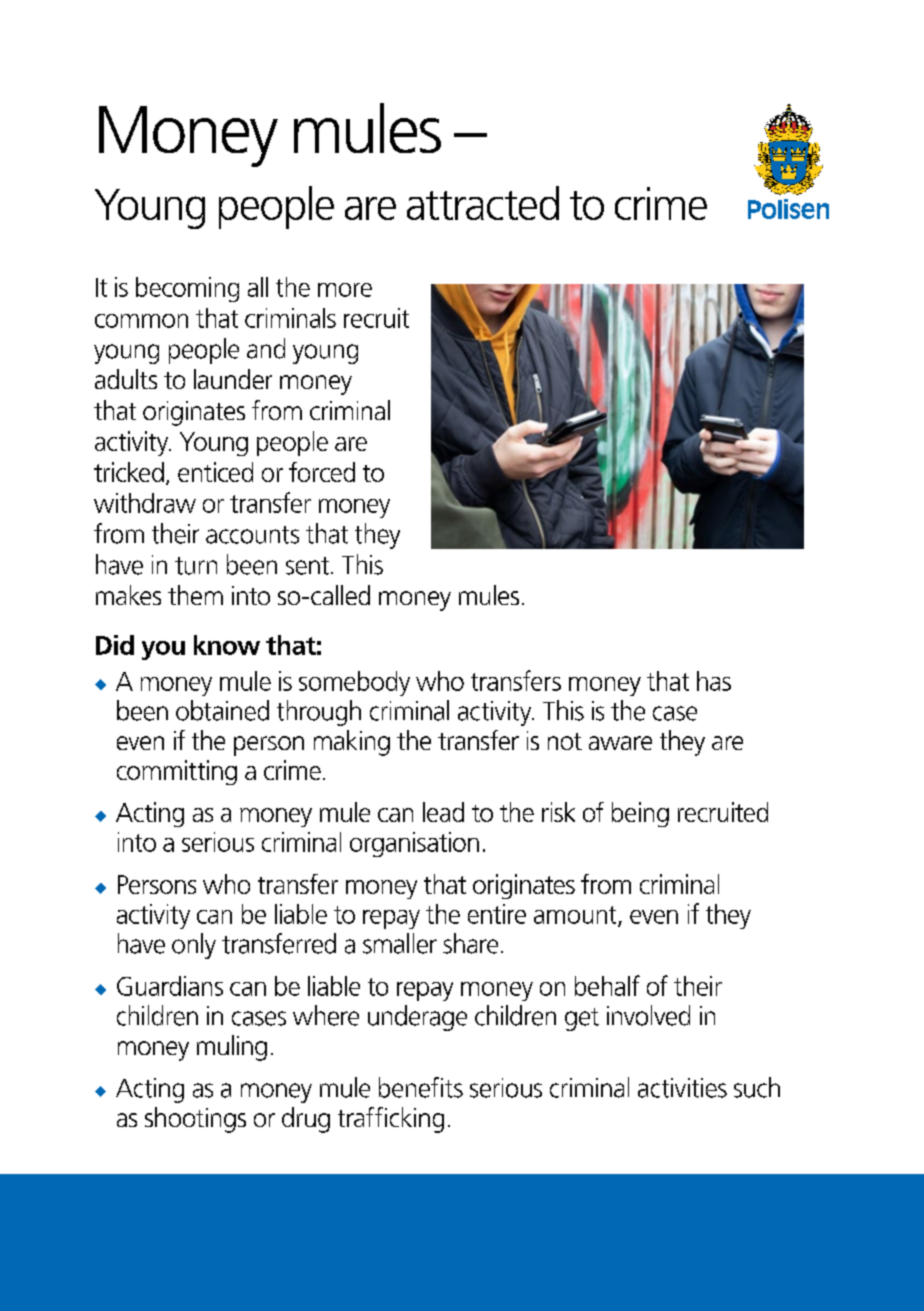 This screenshot has width=924, height=1311. I want to click on somebody, so click(354, 683).
